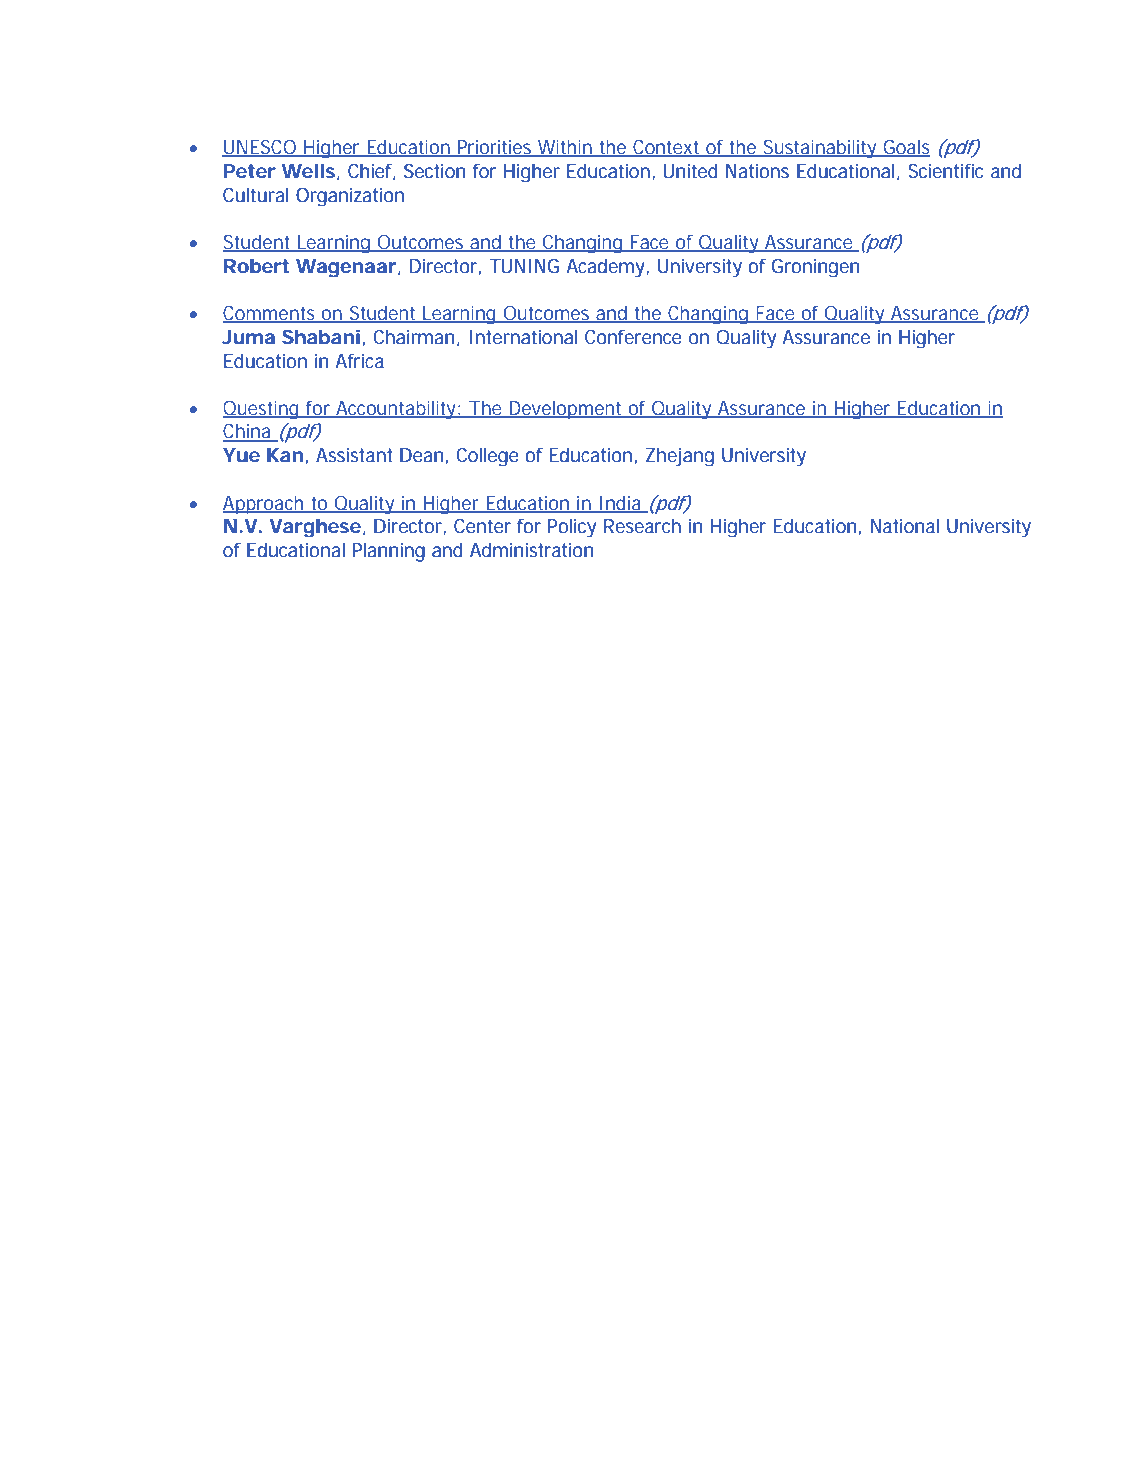 The image size is (1144, 1481). I want to click on Academy, so click(607, 267).
